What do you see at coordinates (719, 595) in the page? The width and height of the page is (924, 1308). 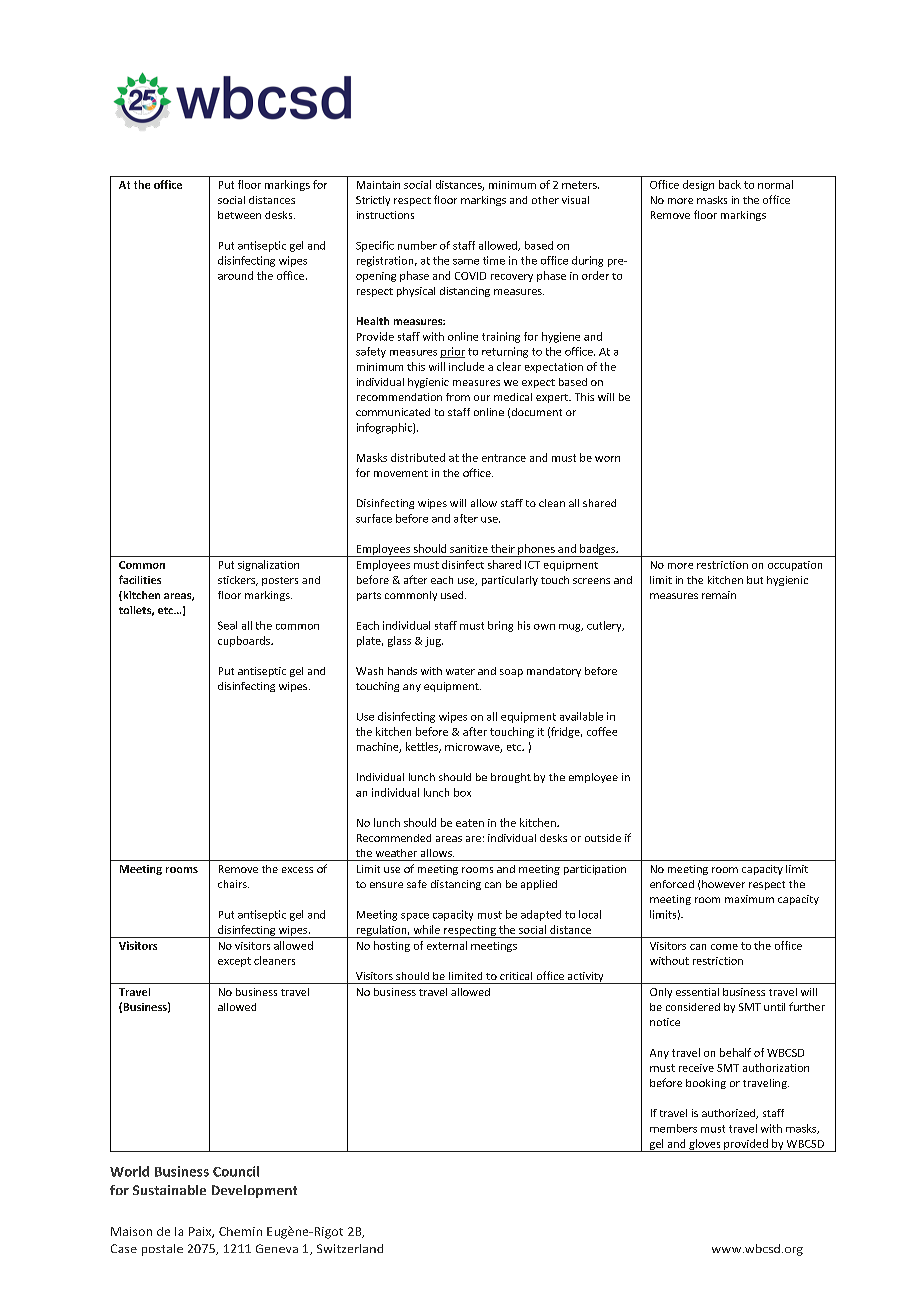 I see `remain` at bounding box center [719, 595].
